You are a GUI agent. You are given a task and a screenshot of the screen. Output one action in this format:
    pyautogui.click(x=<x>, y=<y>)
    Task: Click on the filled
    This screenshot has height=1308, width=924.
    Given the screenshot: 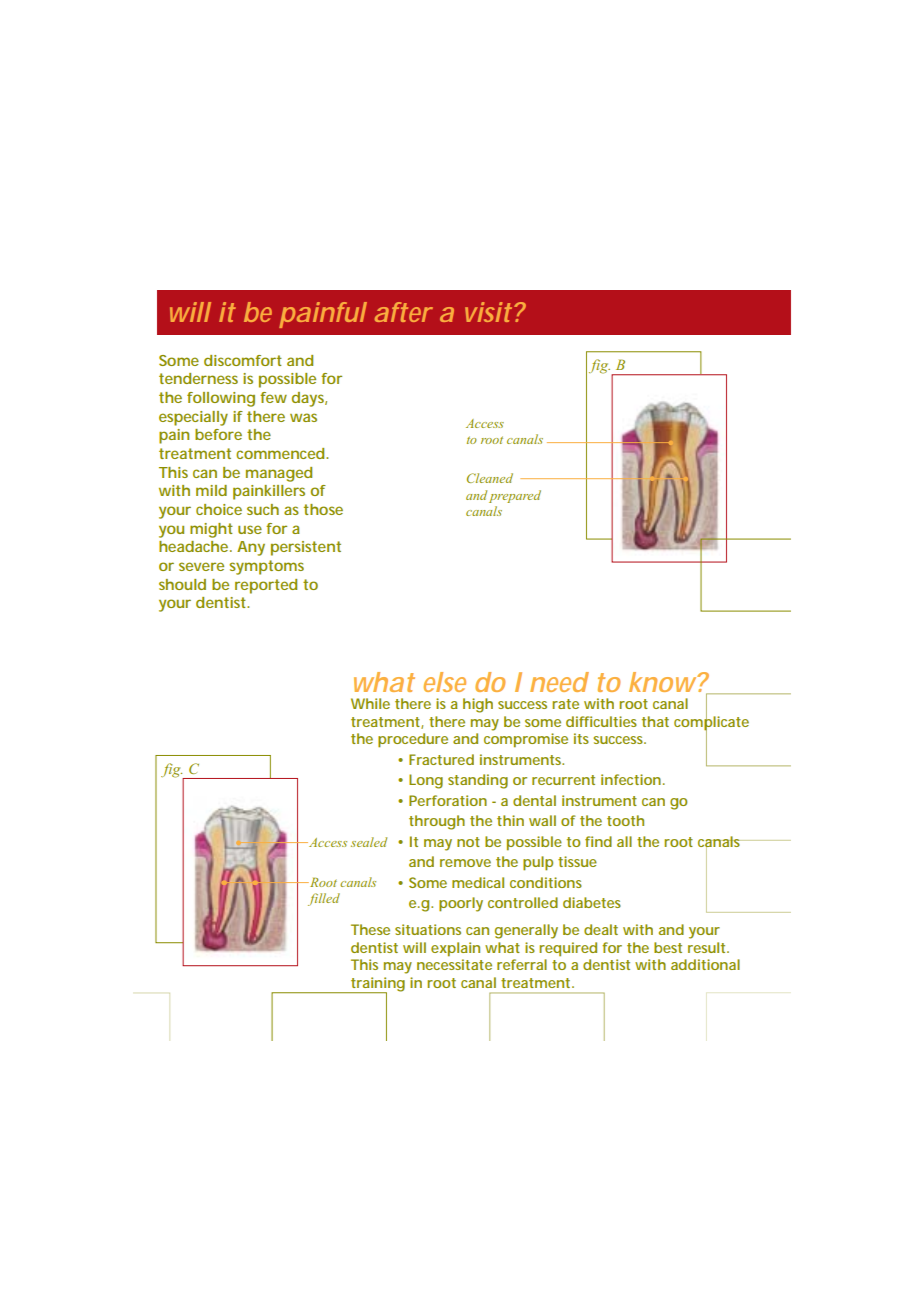 What is the action you would take?
    pyautogui.click(x=324, y=899)
